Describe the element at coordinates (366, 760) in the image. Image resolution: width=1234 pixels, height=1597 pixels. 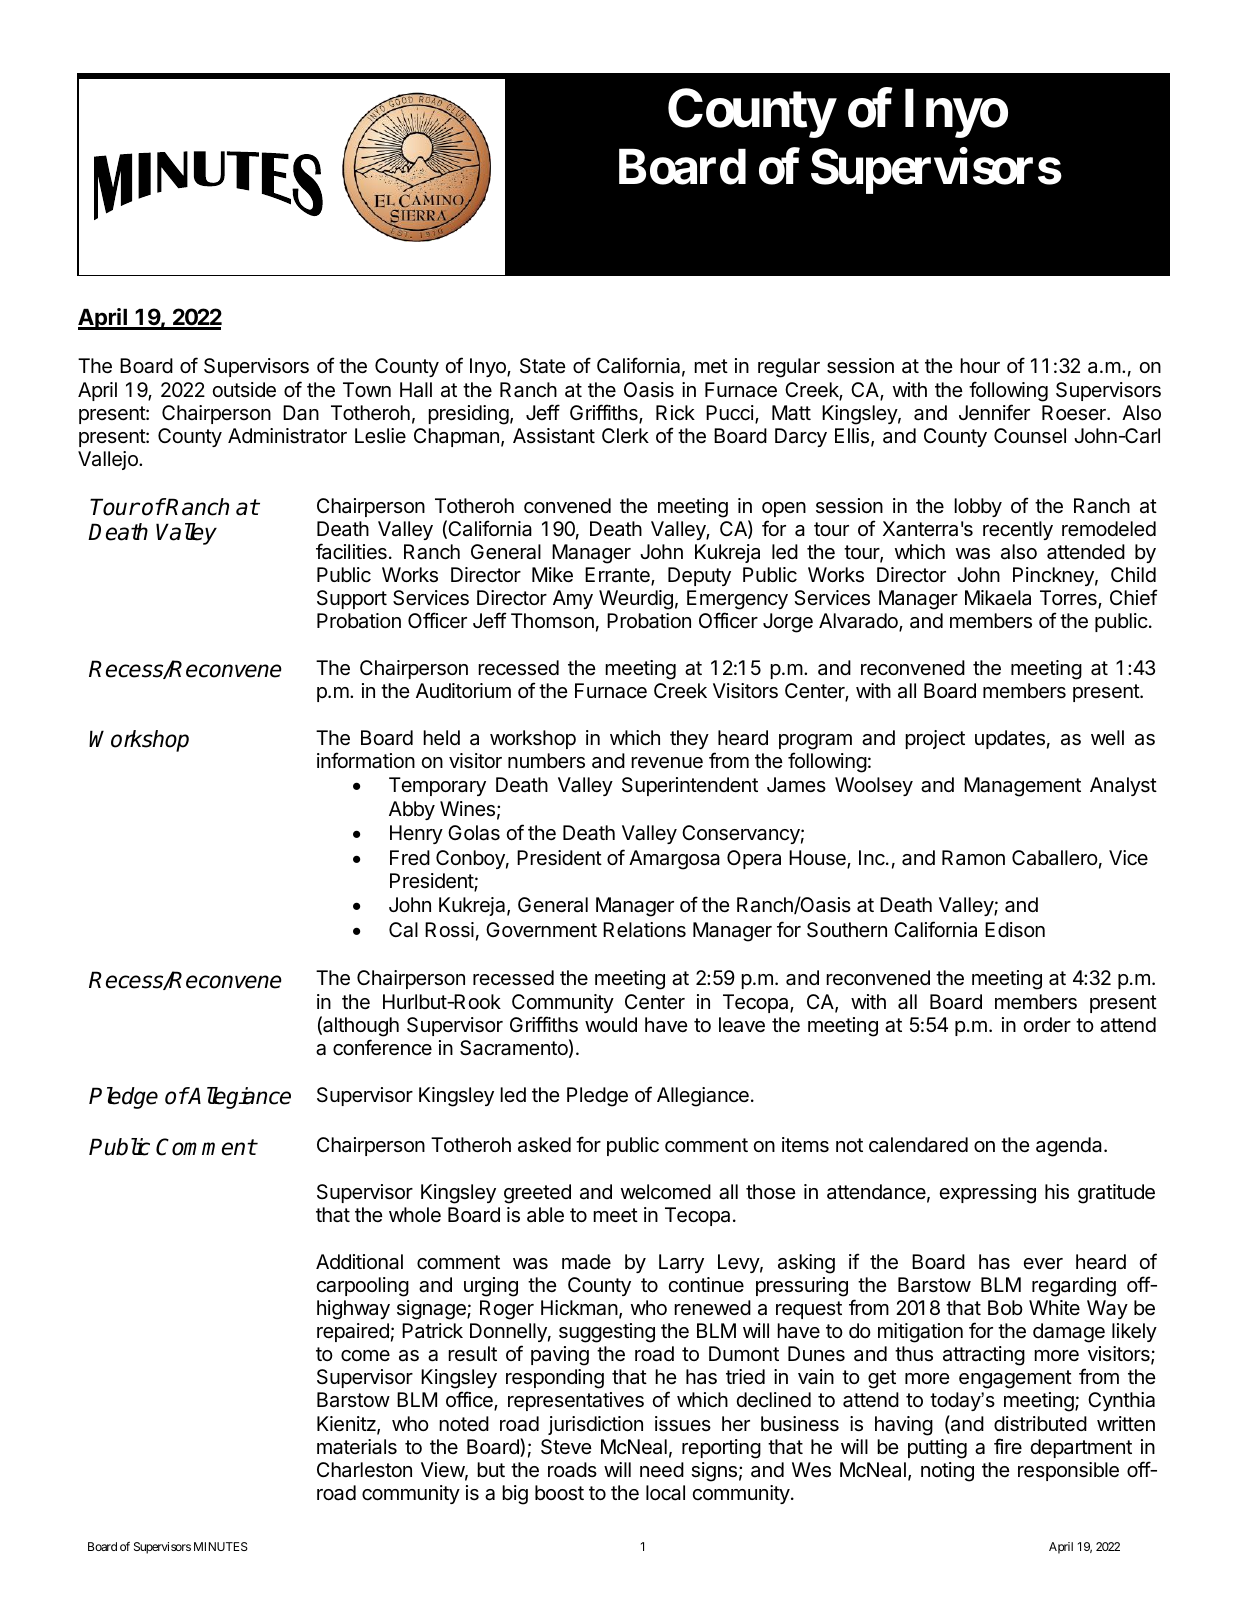
I see `information` at that location.
